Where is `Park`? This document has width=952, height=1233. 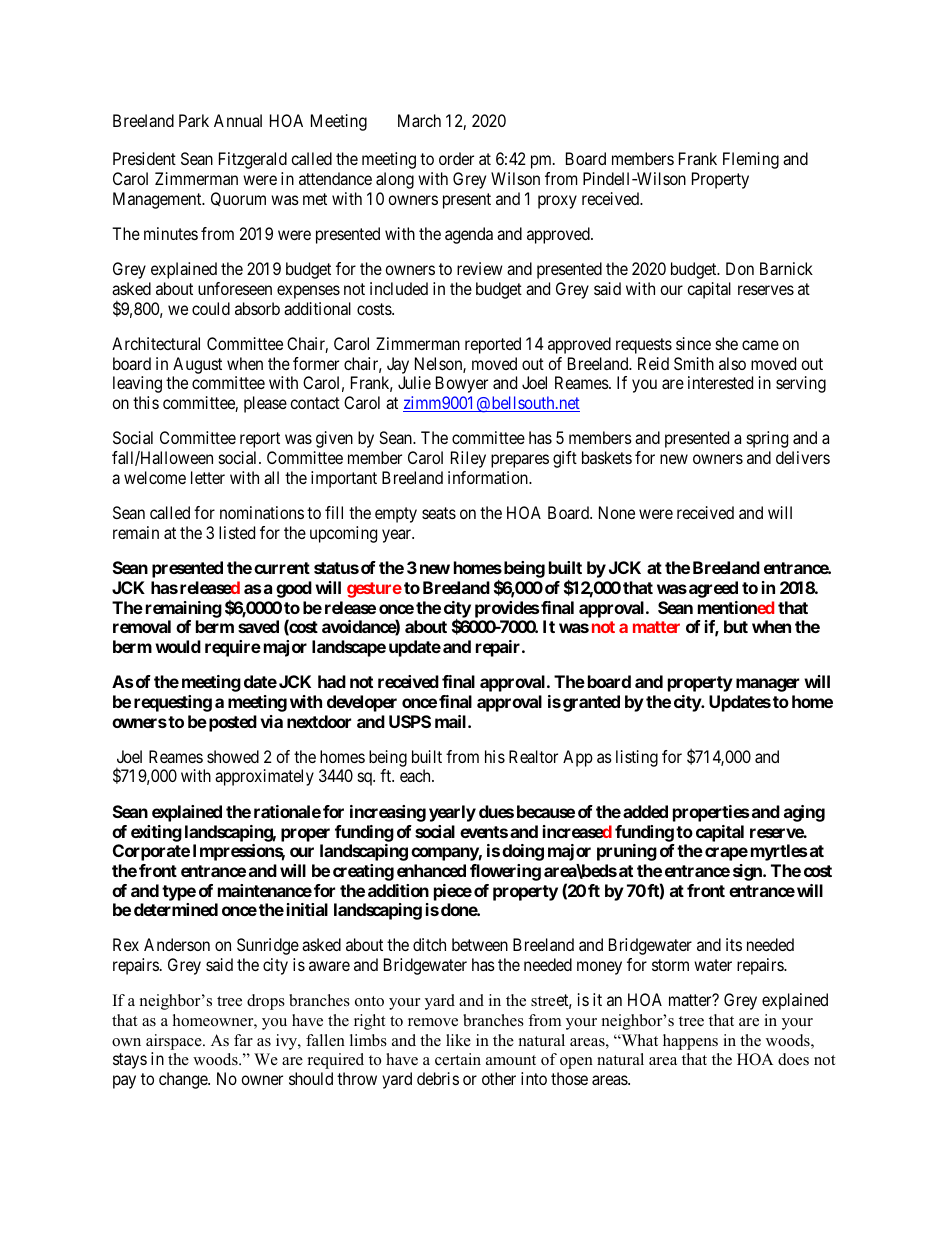 Park is located at coordinates (194, 120).
